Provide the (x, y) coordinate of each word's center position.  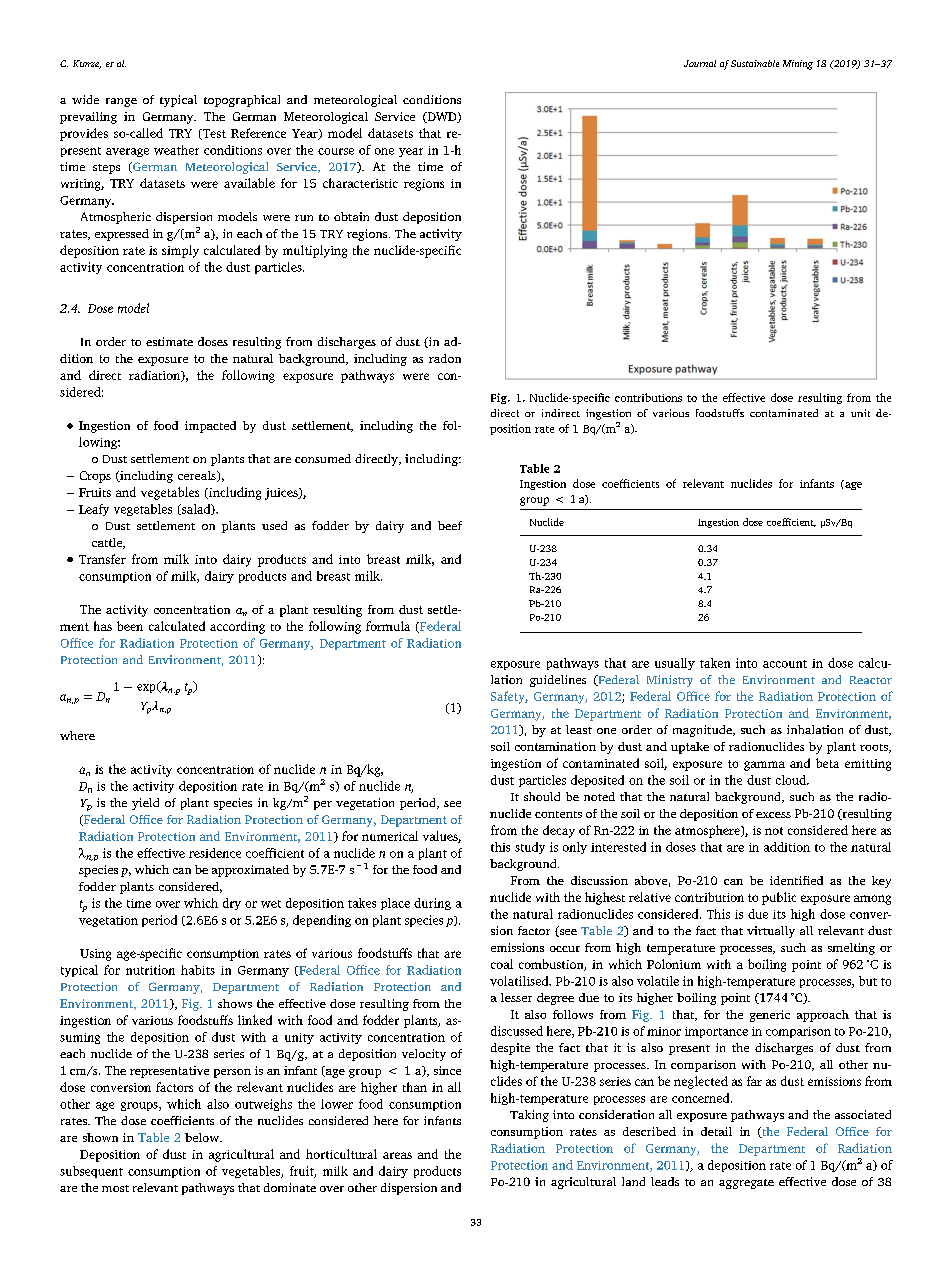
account (785, 664)
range (121, 102)
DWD (442, 117)
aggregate (746, 1184)
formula (388, 626)
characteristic (360, 183)
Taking (529, 1116)
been (130, 626)
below (203, 1137)
